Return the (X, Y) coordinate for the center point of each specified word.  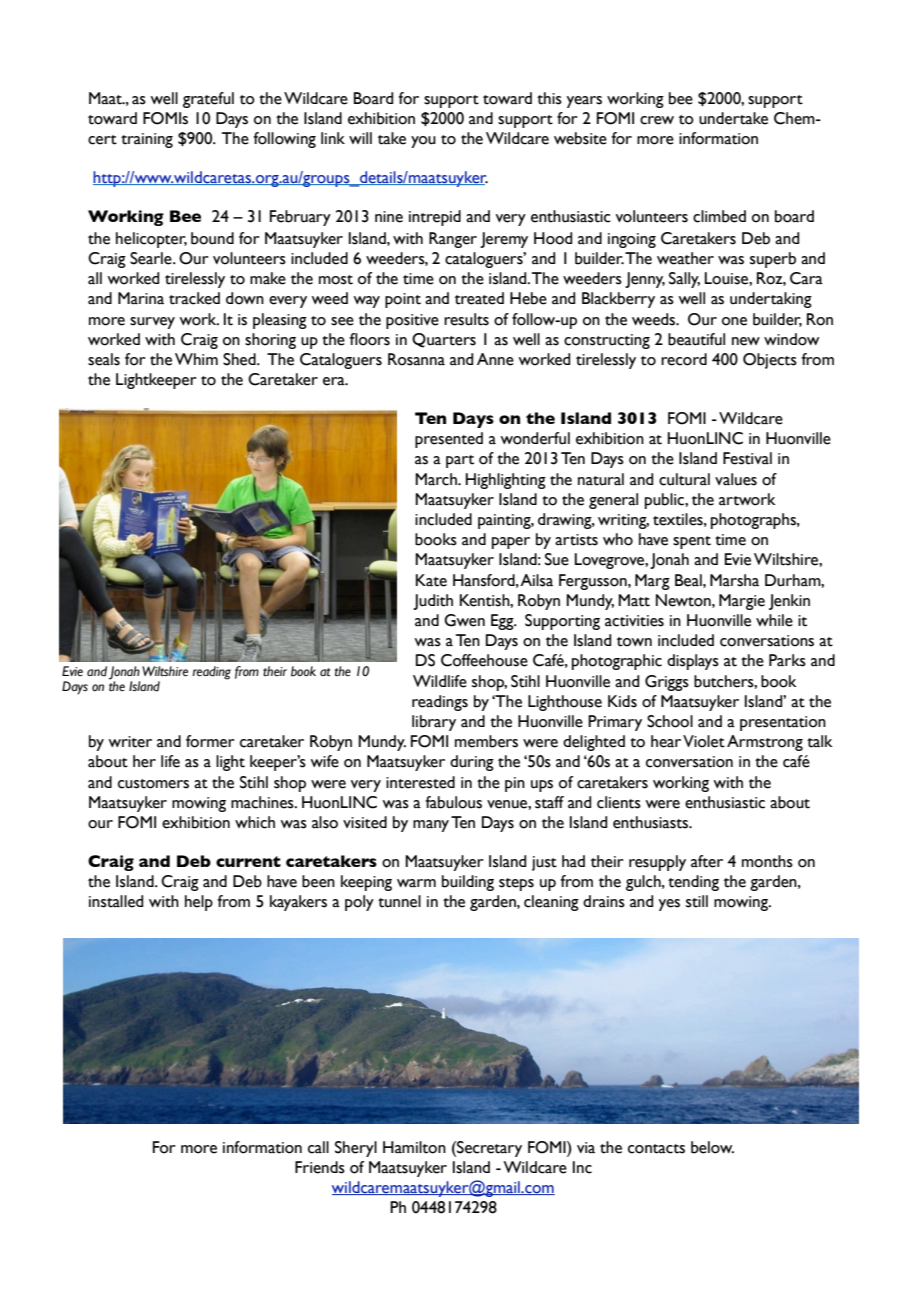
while (774, 620)
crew (657, 120)
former (210, 741)
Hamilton (414, 1147)
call (318, 1147)
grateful (208, 100)
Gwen (464, 620)
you (423, 142)
